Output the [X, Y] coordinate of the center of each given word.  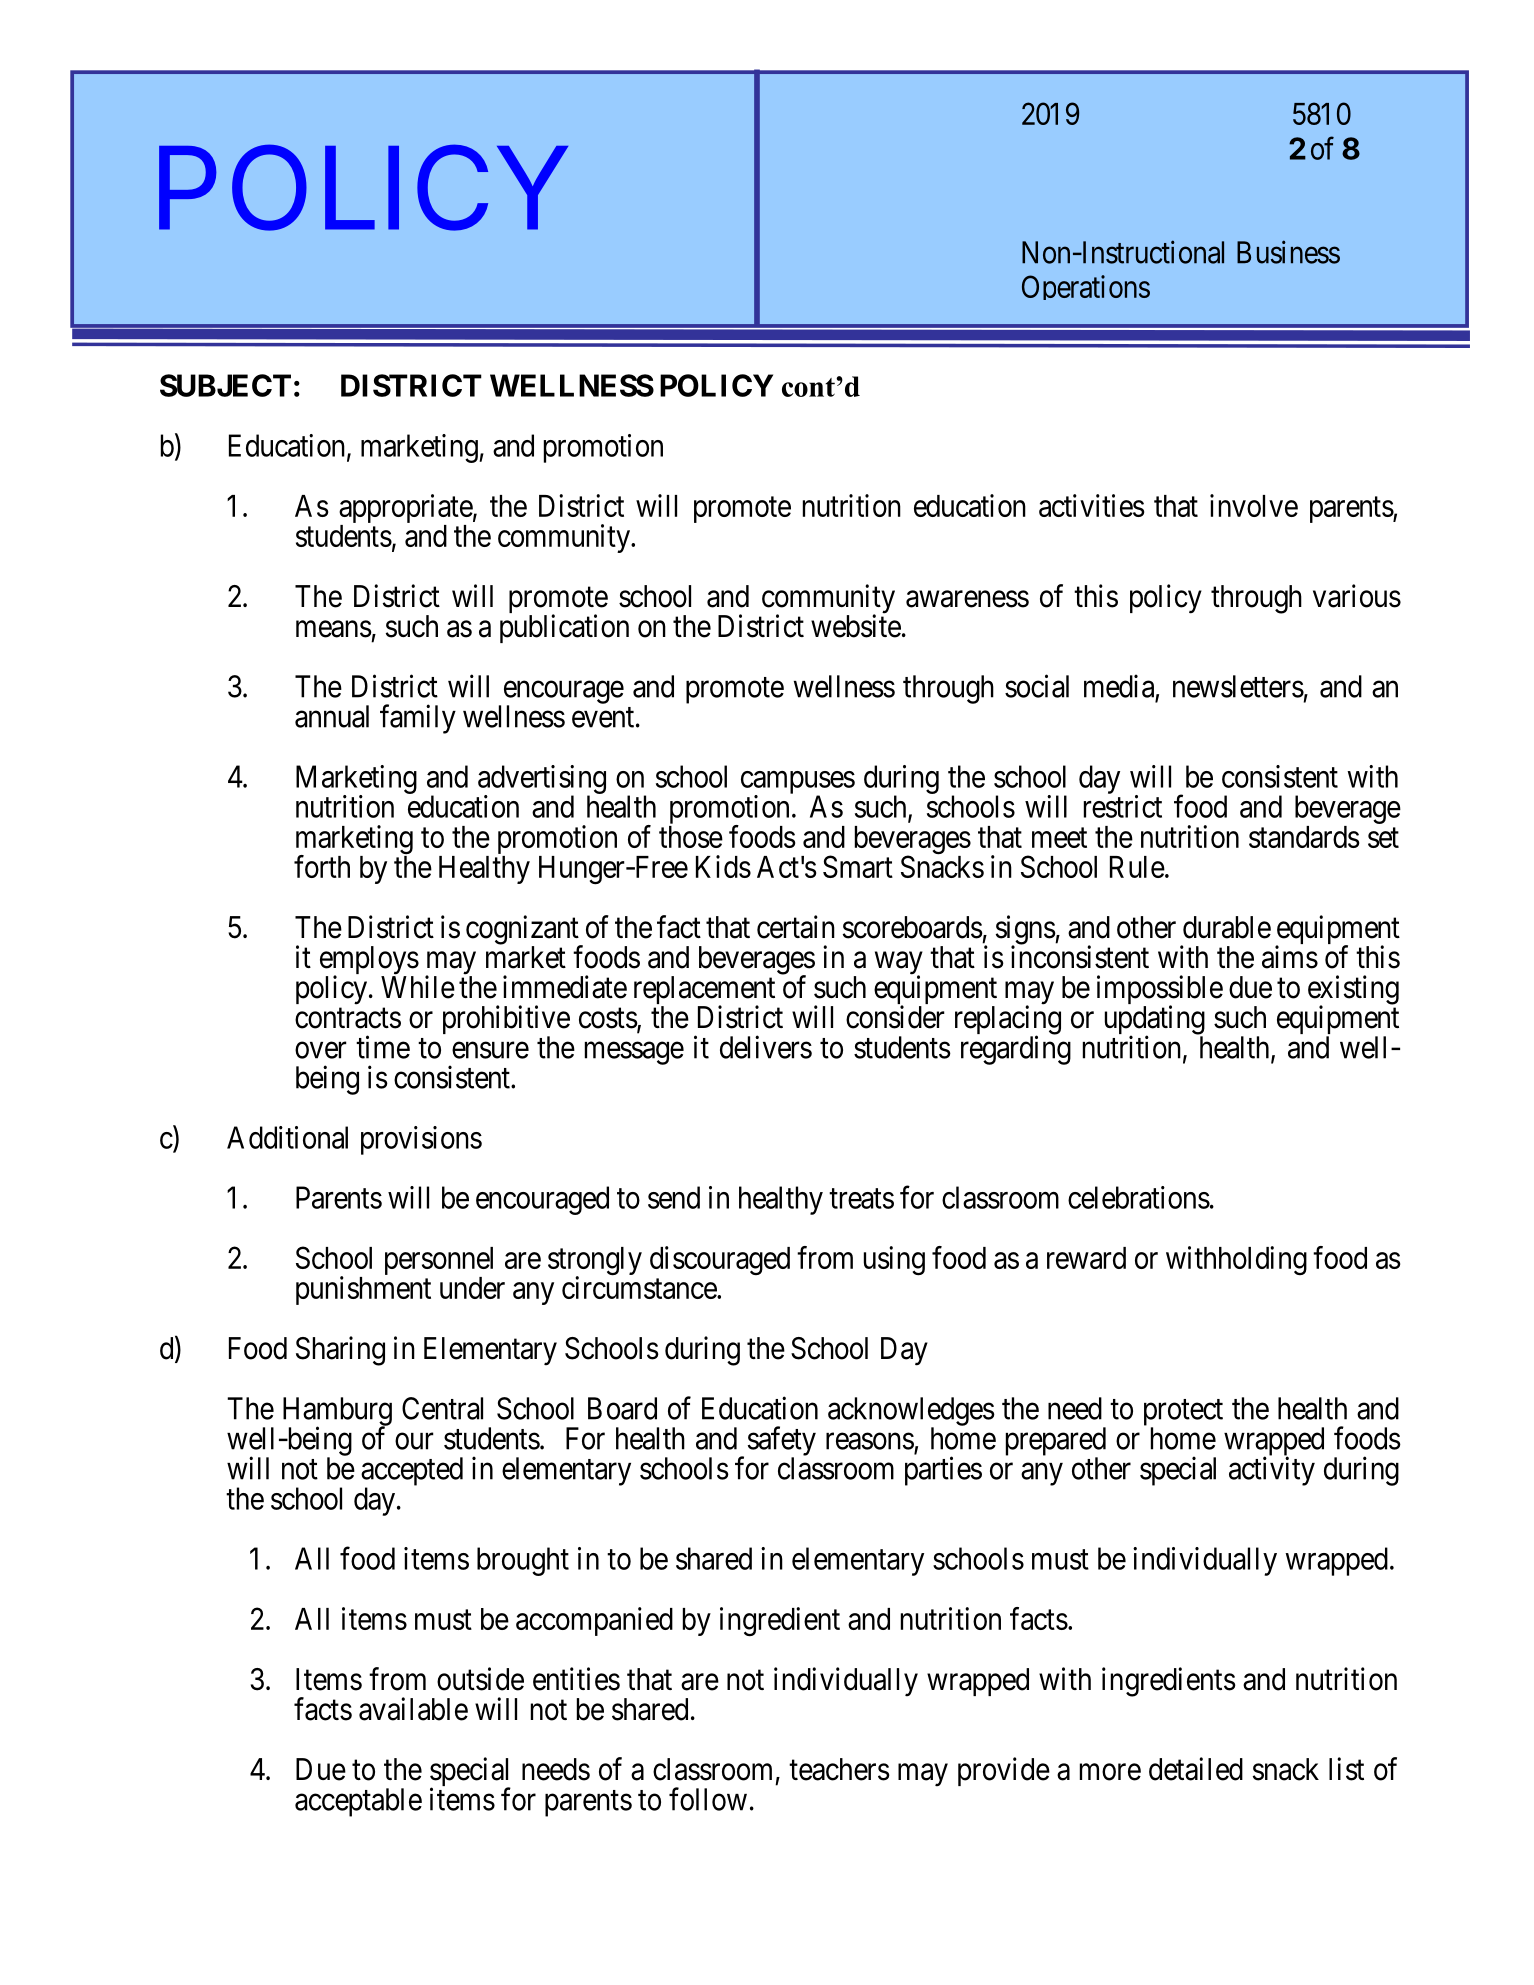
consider [895, 1017]
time [383, 1047]
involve [1254, 505]
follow [708, 1799]
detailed [1196, 1769]
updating [1155, 1021]
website [856, 626]
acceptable [358, 1802]
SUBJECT [225, 385]
